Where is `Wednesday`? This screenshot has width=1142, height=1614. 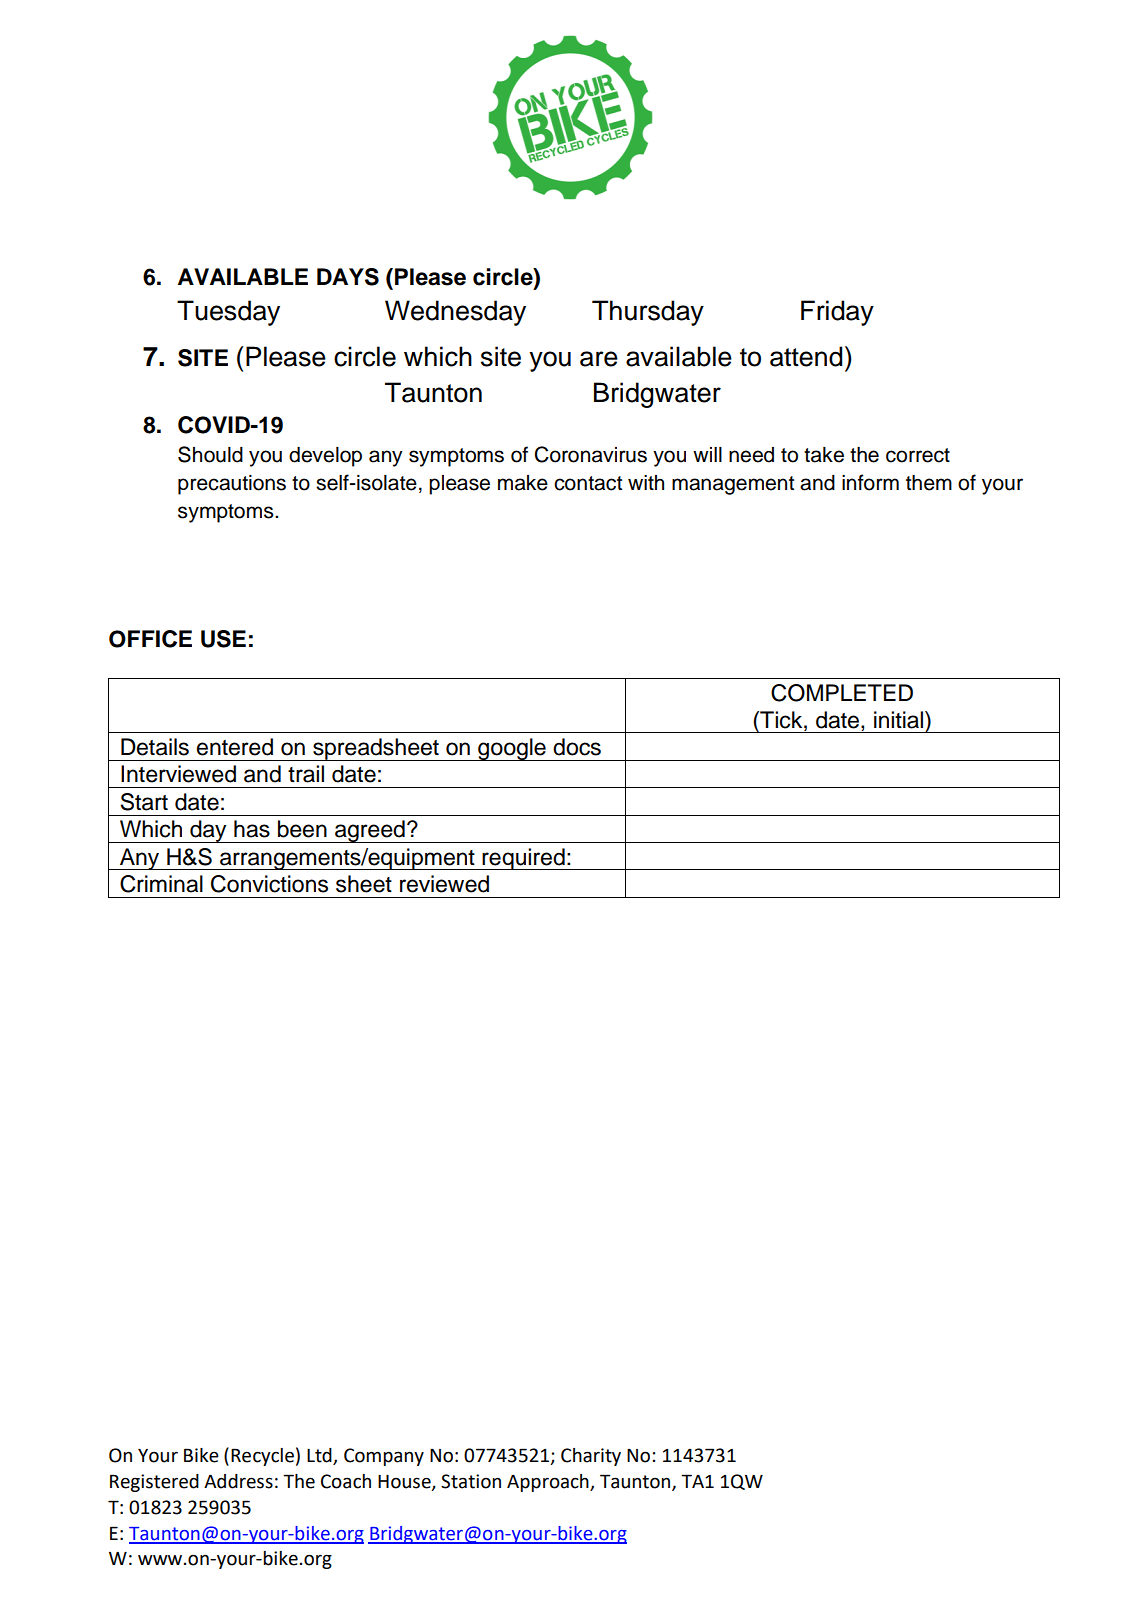 Wednesday is located at coordinates (455, 313).
